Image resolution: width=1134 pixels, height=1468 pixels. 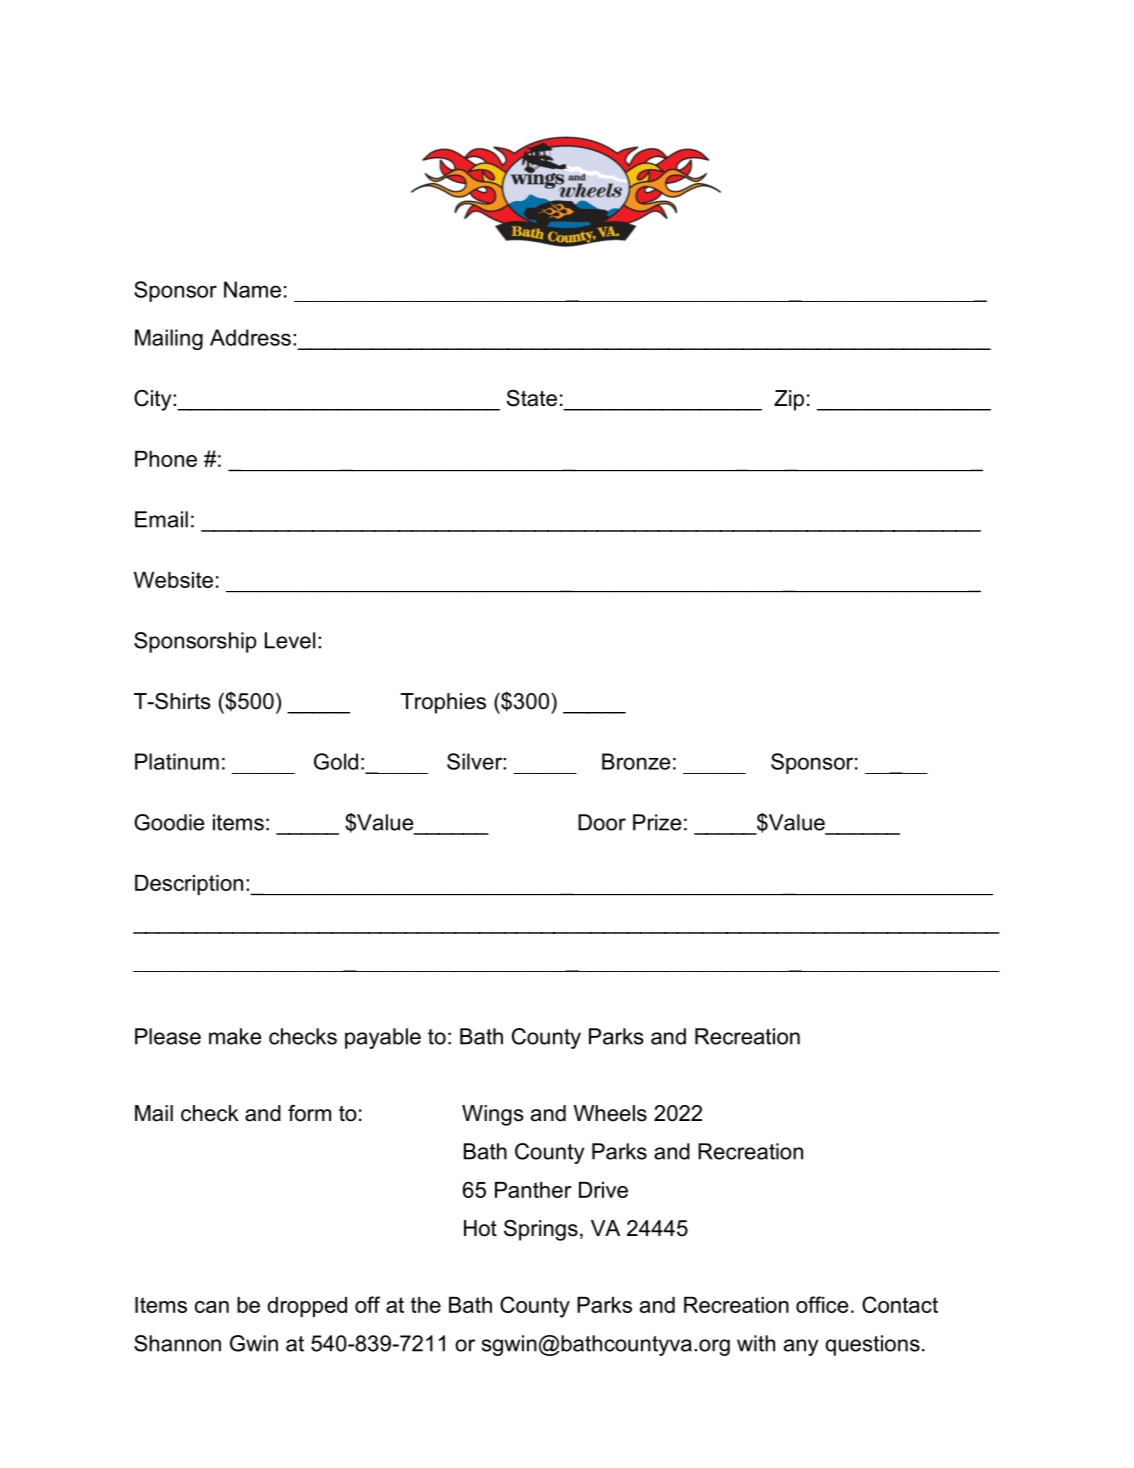 What do you see at coordinates (602, 822) in the page?
I see `Door` at bounding box center [602, 822].
